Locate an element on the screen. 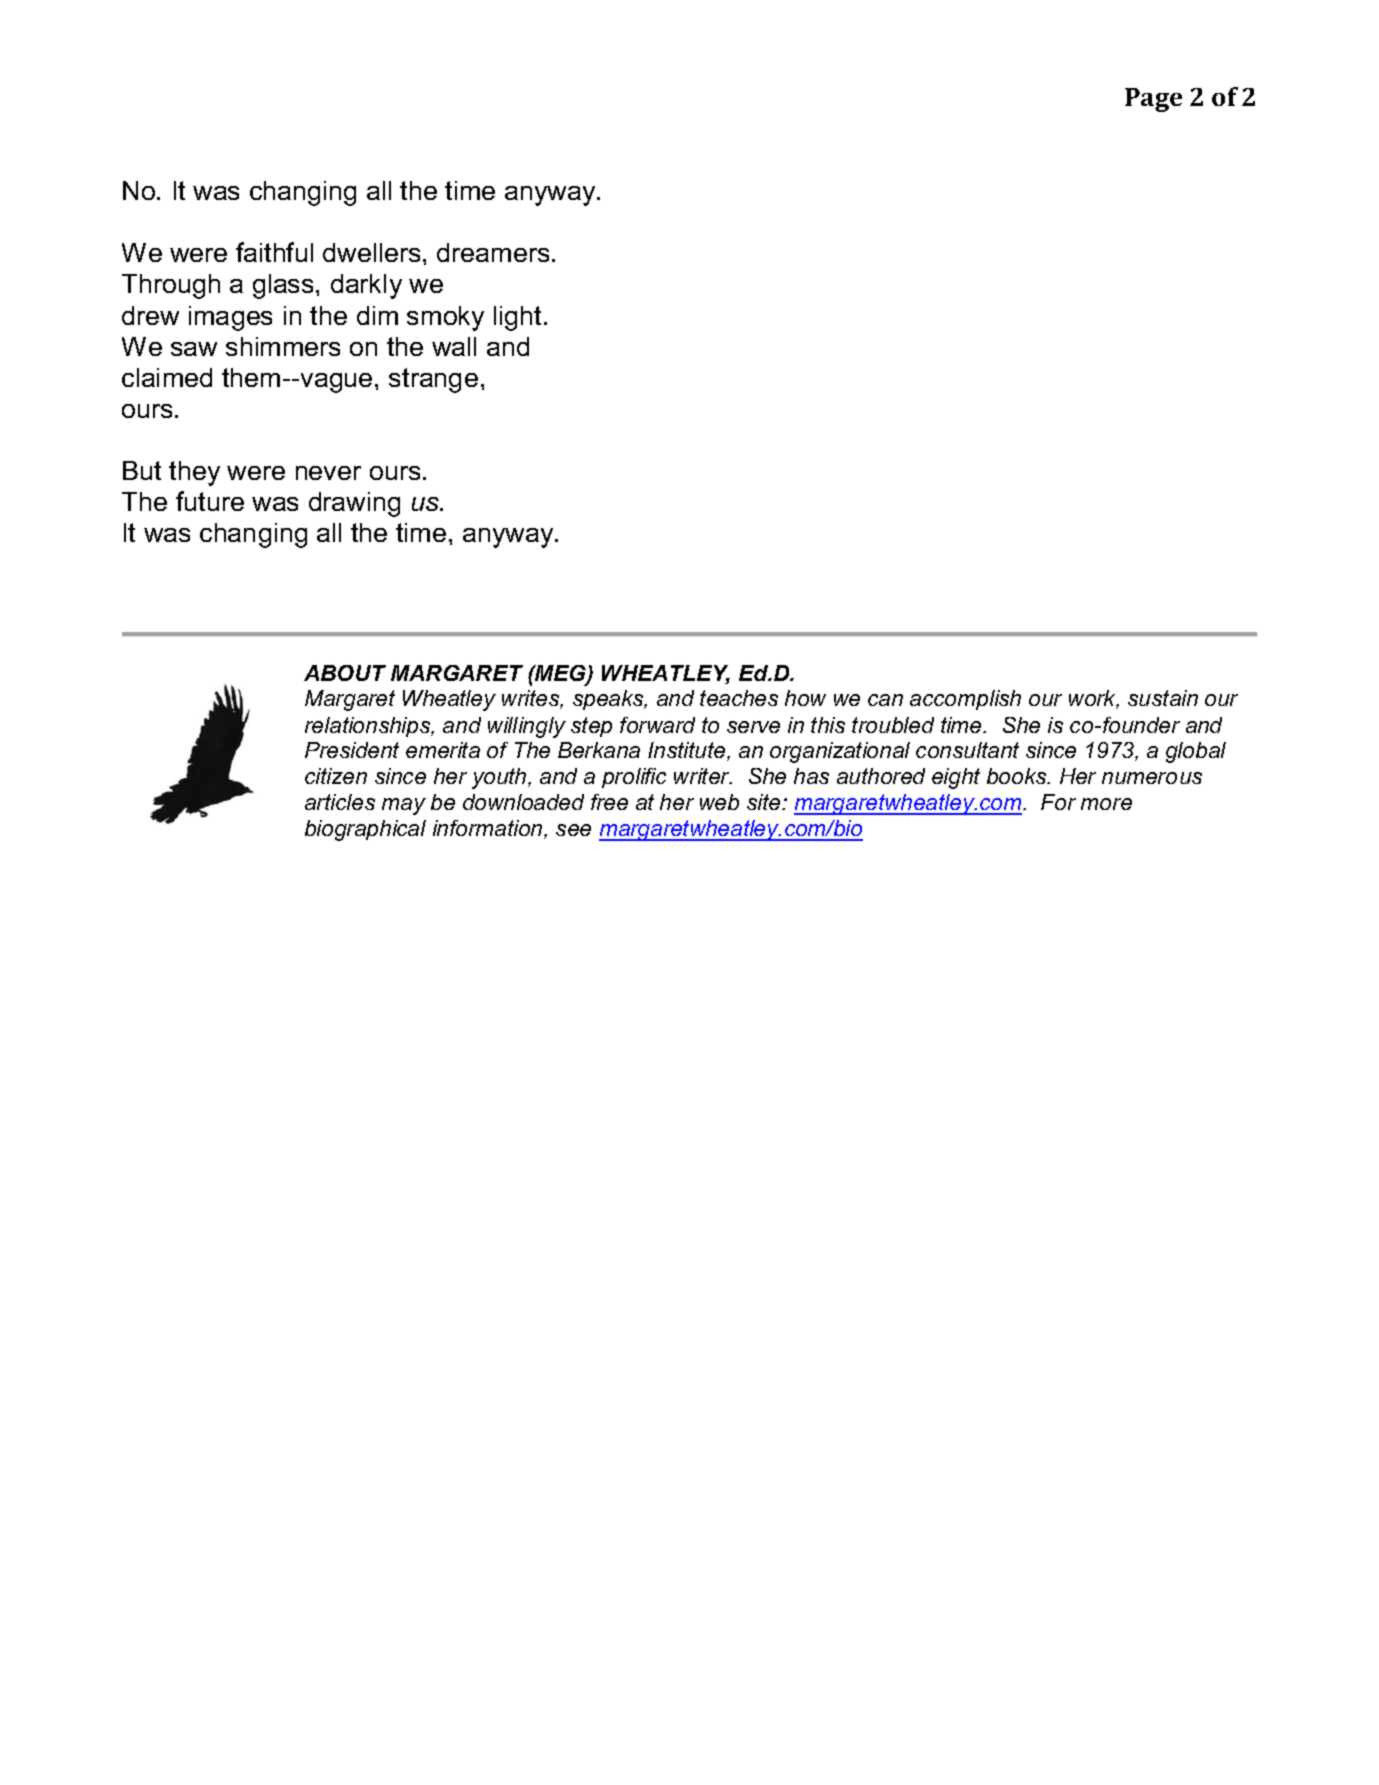 The height and width of the screenshot is (1785, 1379). dreamers is located at coordinates (493, 252).
